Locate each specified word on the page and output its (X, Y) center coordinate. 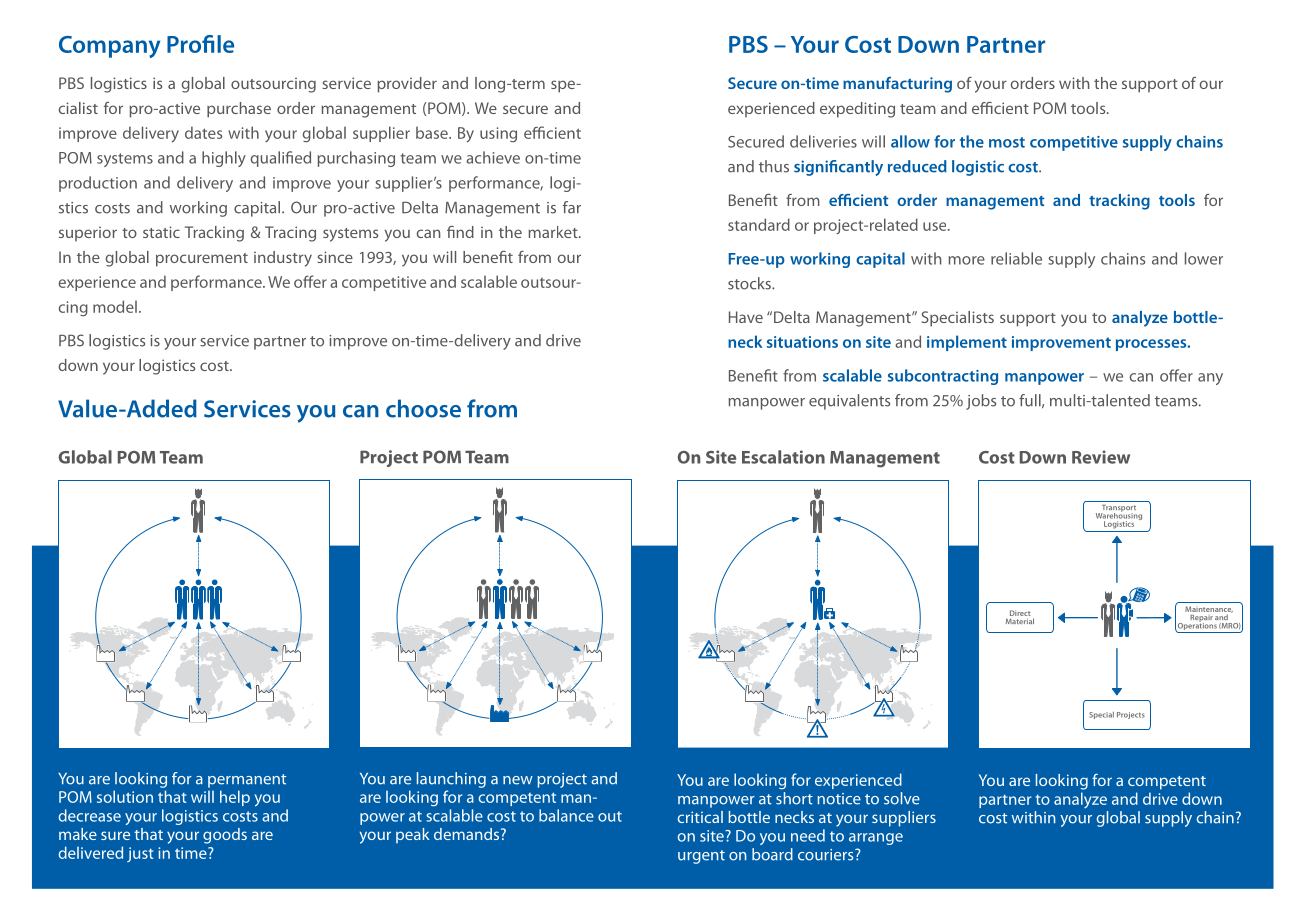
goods (225, 836)
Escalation (783, 457)
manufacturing (897, 85)
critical (700, 817)
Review (1101, 457)
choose (423, 408)
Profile (200, 44)
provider (407, 85)
